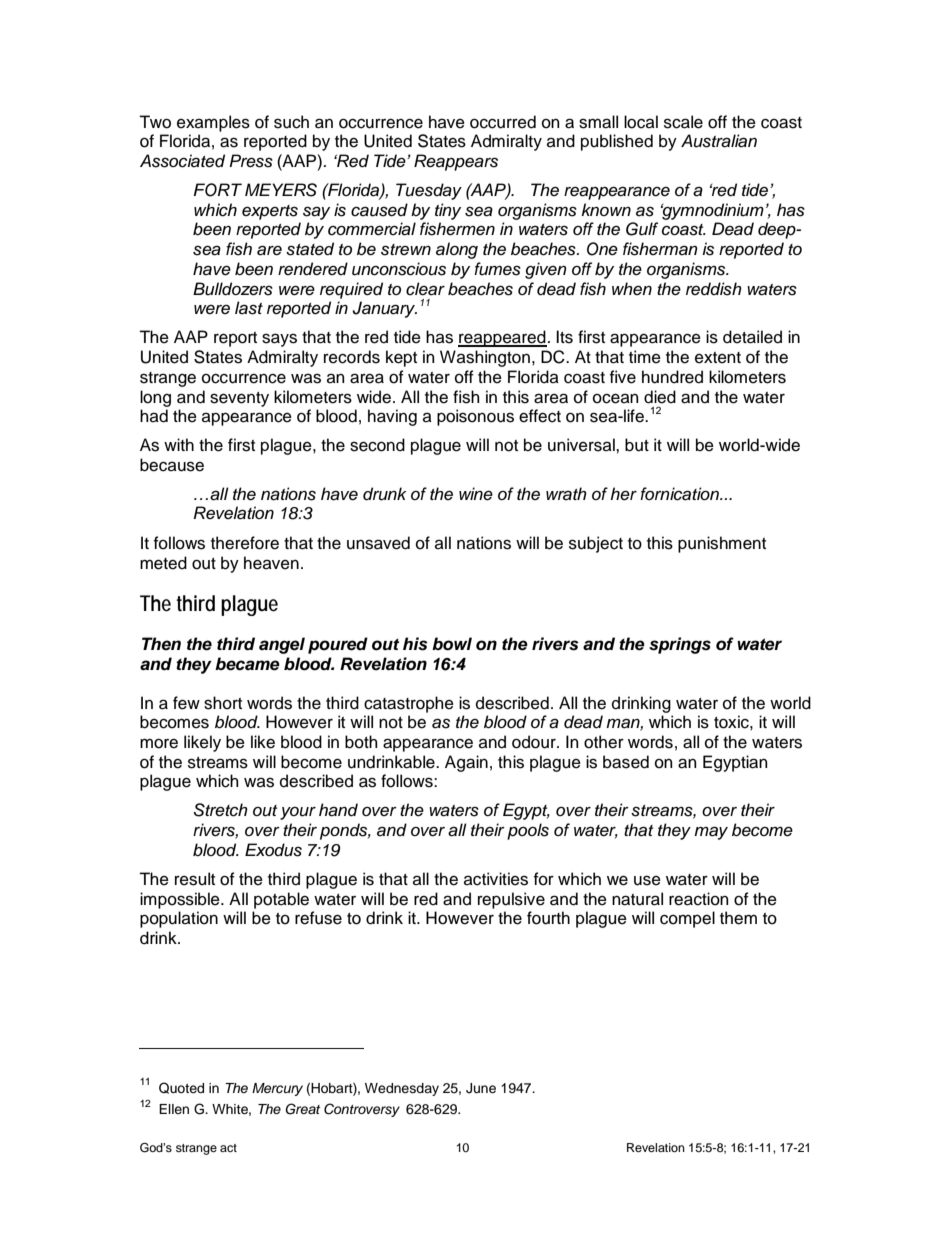 The height and width of the screenshot is (1233, 952). Describe the element at coordinates (683, 122) in the screenshot. I see `scale` at that location.
